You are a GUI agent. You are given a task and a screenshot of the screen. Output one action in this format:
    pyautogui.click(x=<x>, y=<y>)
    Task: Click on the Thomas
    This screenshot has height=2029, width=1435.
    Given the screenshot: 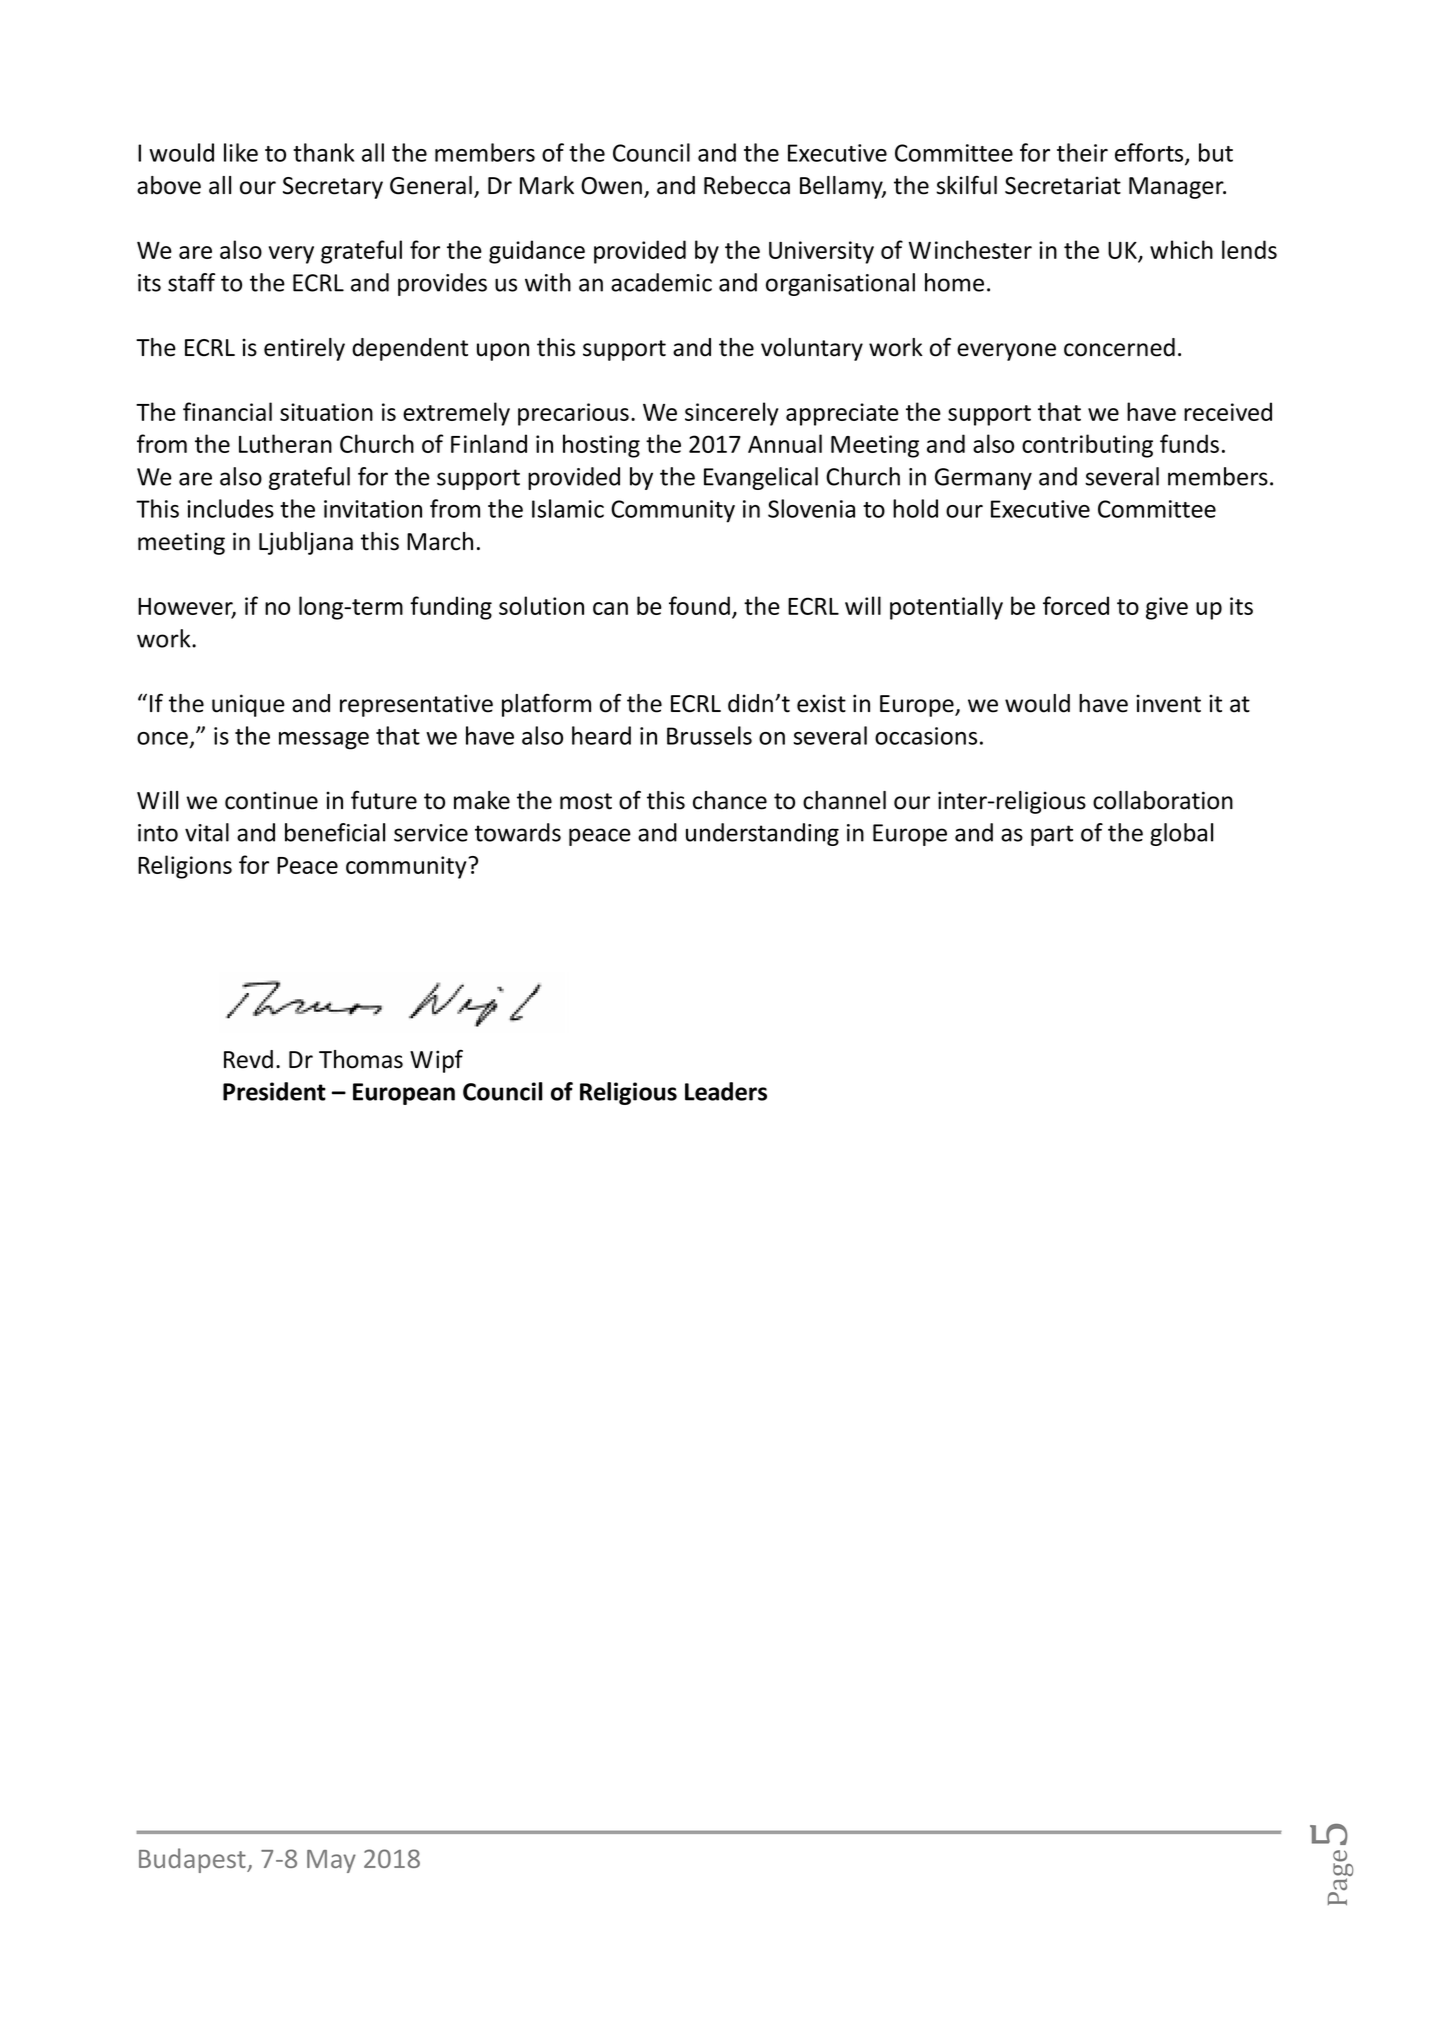 What is the action you would take?
    pyautogui.click(x=361, y=1059)
